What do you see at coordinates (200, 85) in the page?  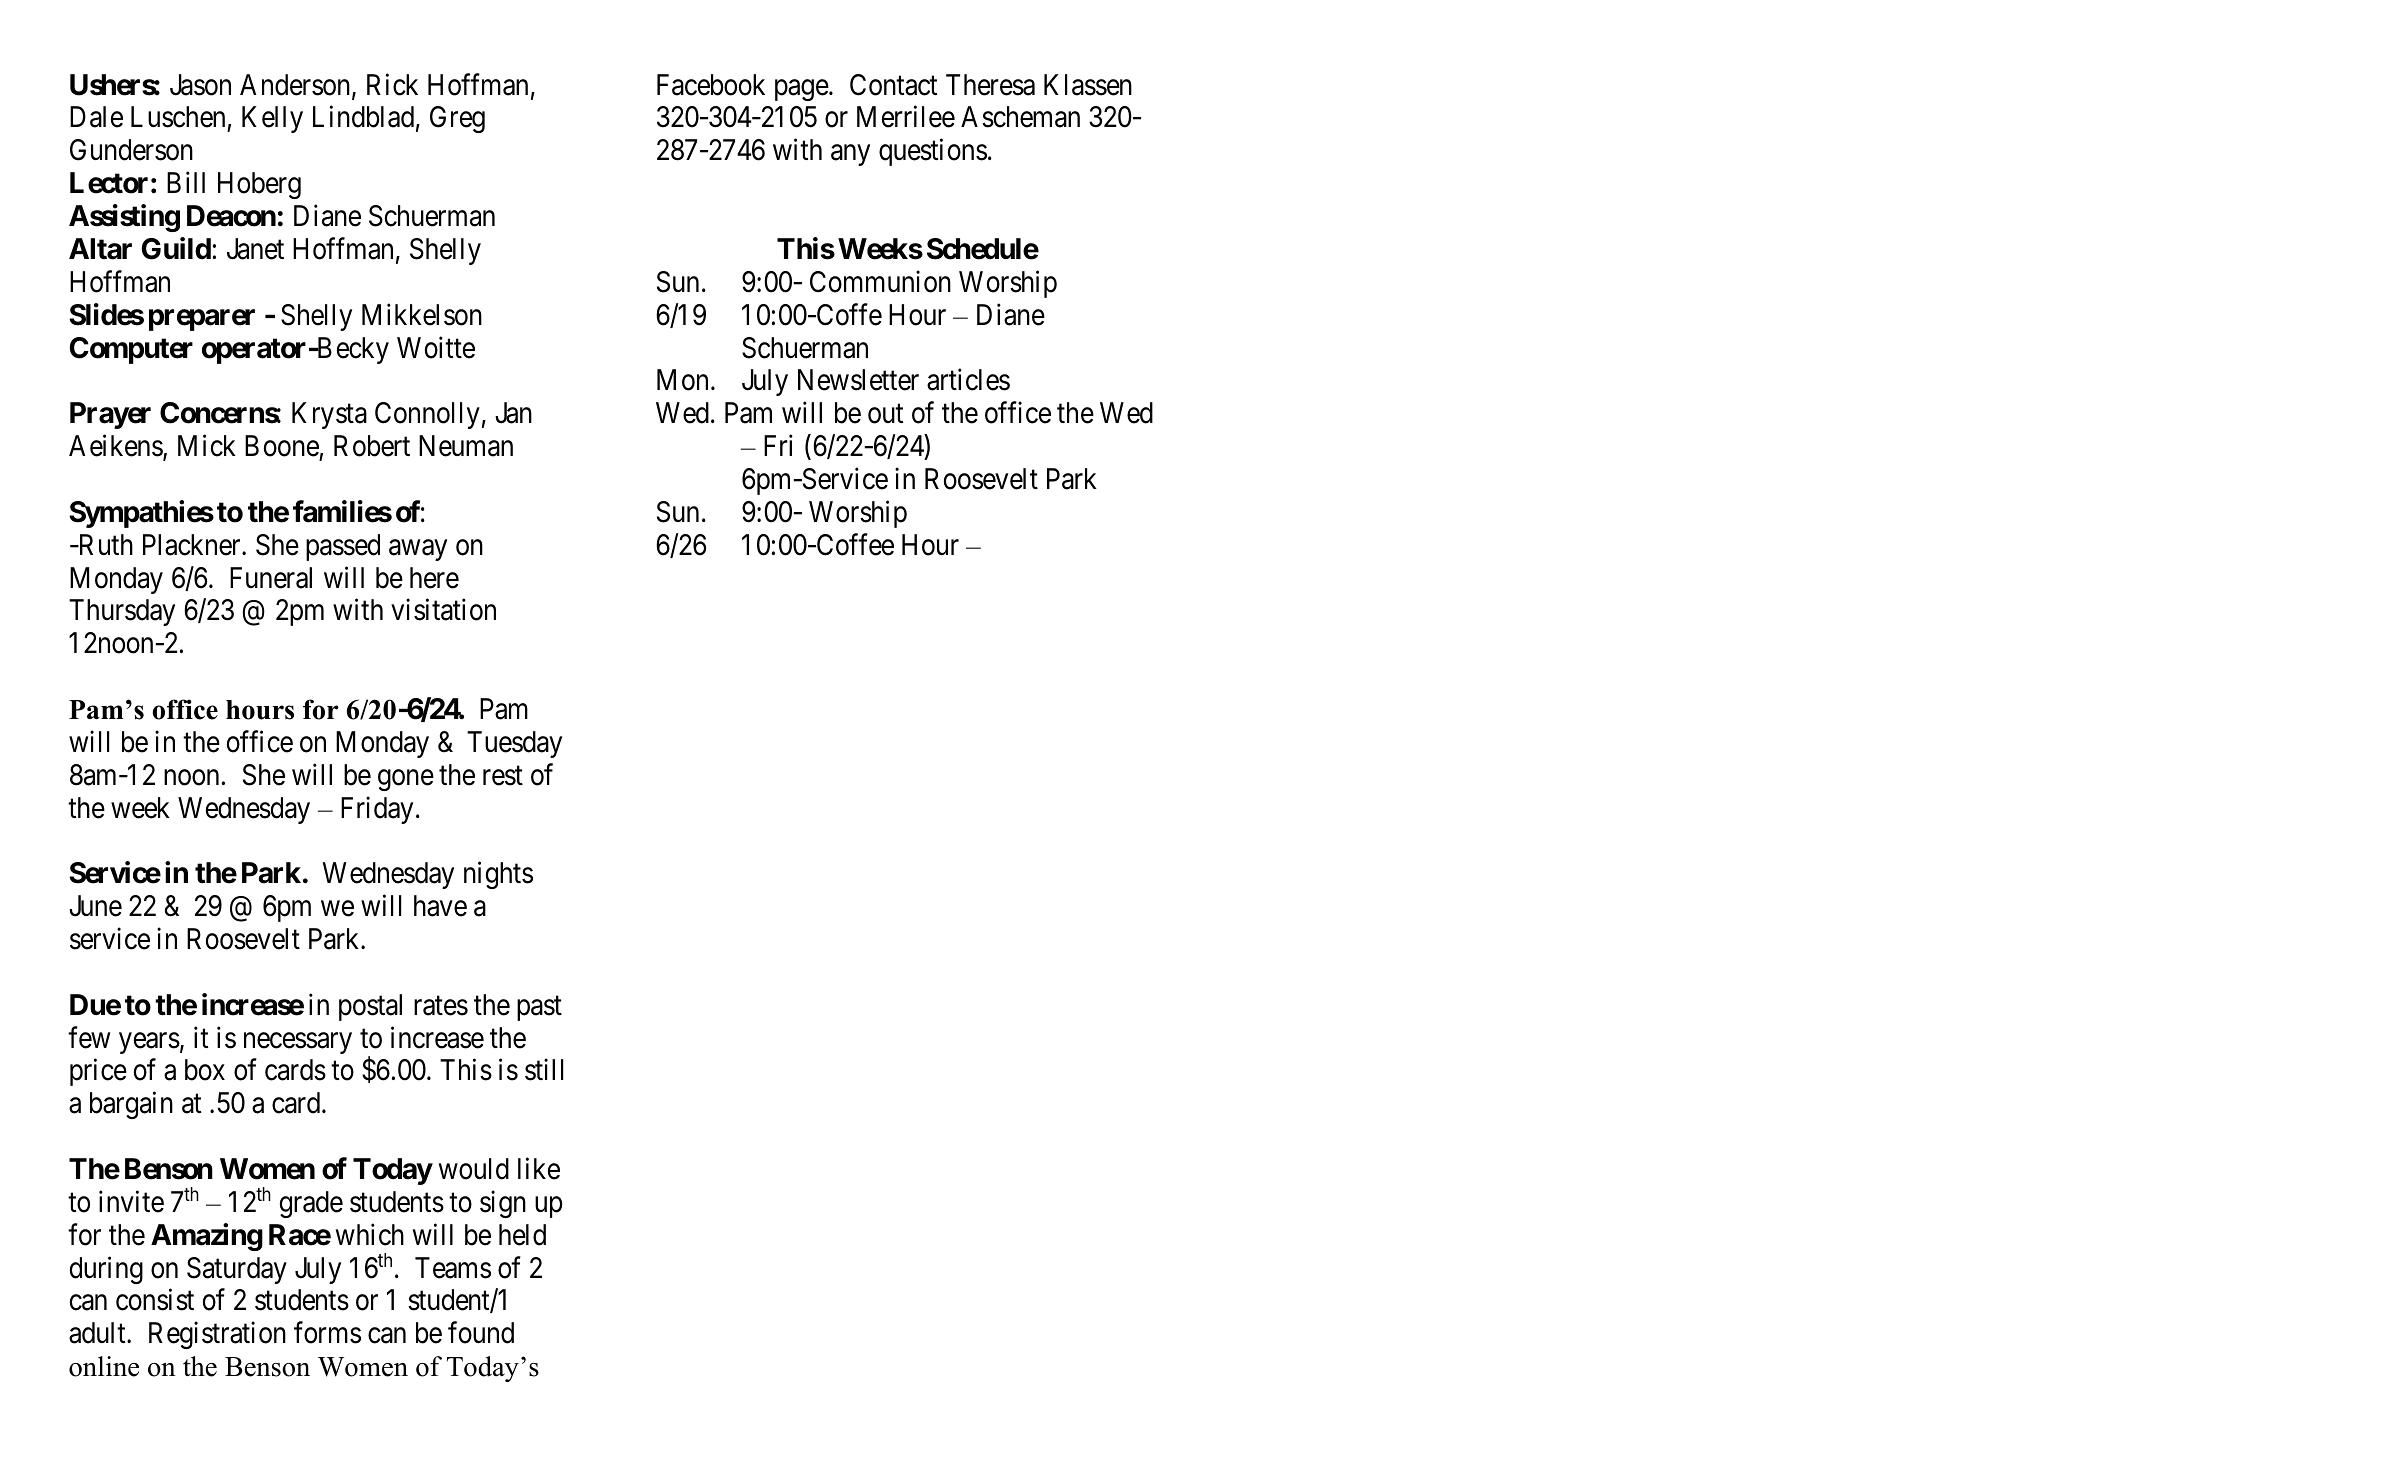 I see `Jason` at bounding box center [200, 85].
